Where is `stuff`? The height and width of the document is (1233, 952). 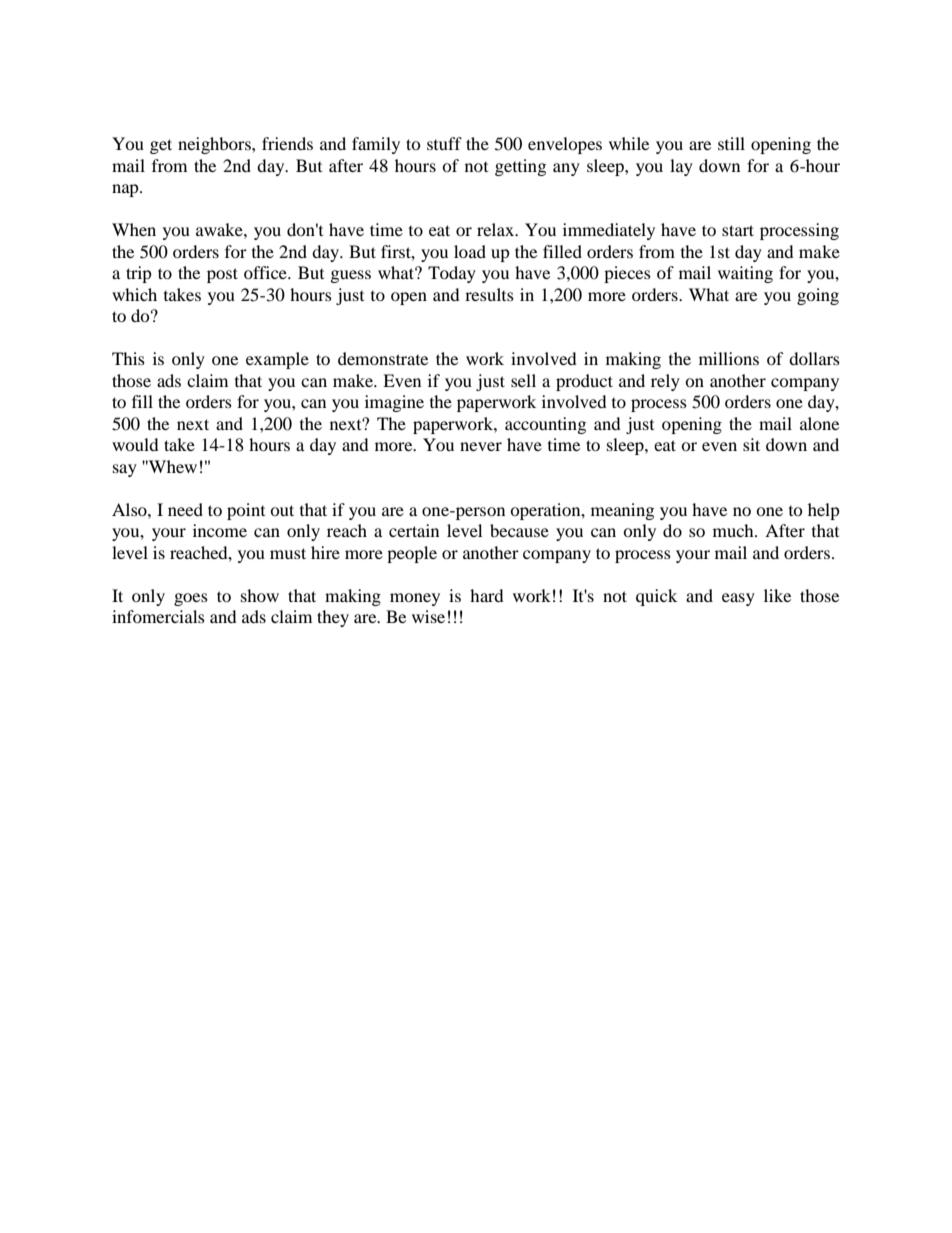 stuff is located at coordinates (444, 143).
